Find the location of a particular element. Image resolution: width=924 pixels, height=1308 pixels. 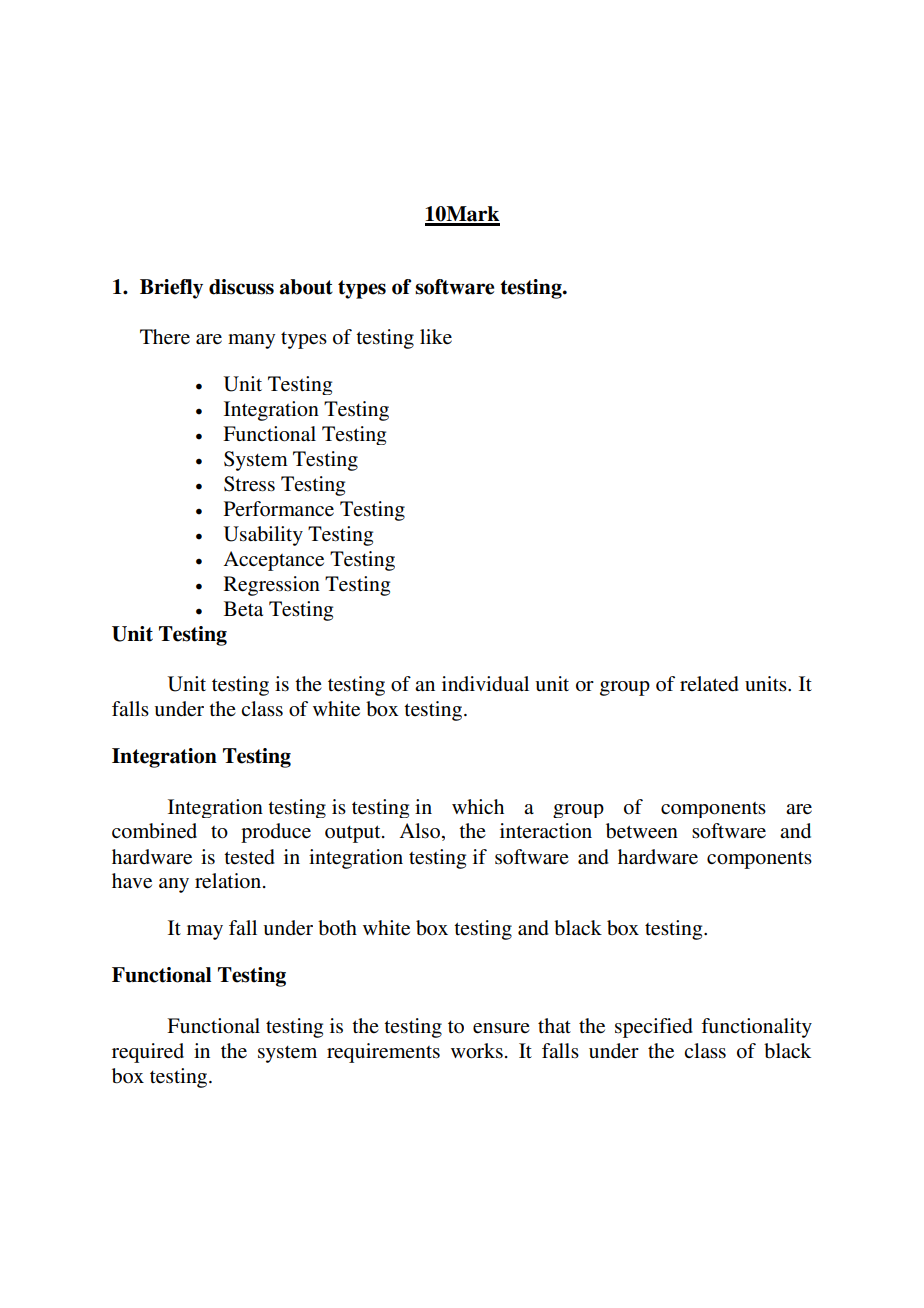

required is located at coordinates (148, 1053).
